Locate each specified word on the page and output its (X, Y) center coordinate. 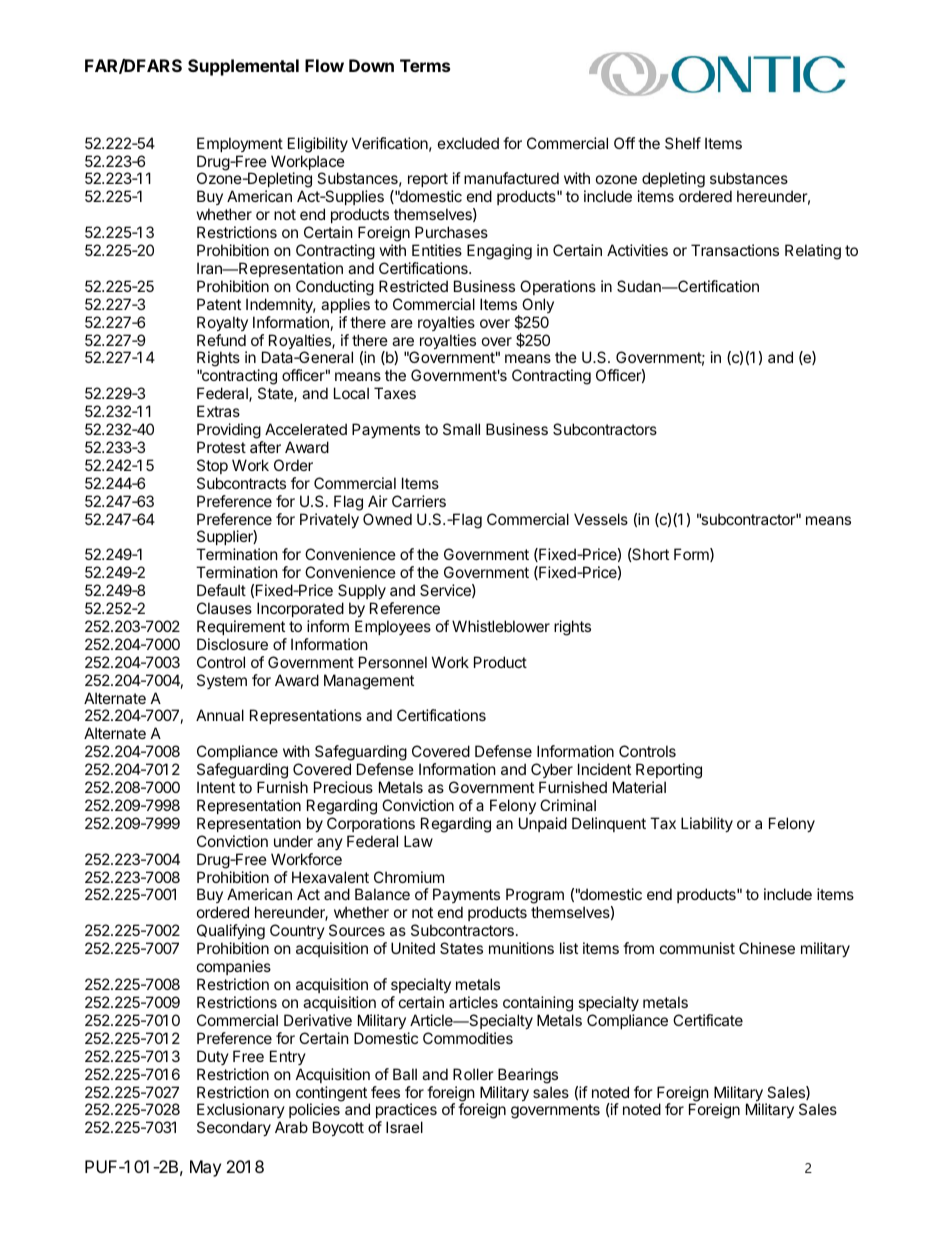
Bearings (528, 1076)
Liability (707, 824)
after (265, 447)
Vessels (601, 519)
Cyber (552, 772)
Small (461, 429)
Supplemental (243, 67)
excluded (468, 143)
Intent (216, 787)
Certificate (708, 1020)
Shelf (683, 143)
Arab (291, 1127)
